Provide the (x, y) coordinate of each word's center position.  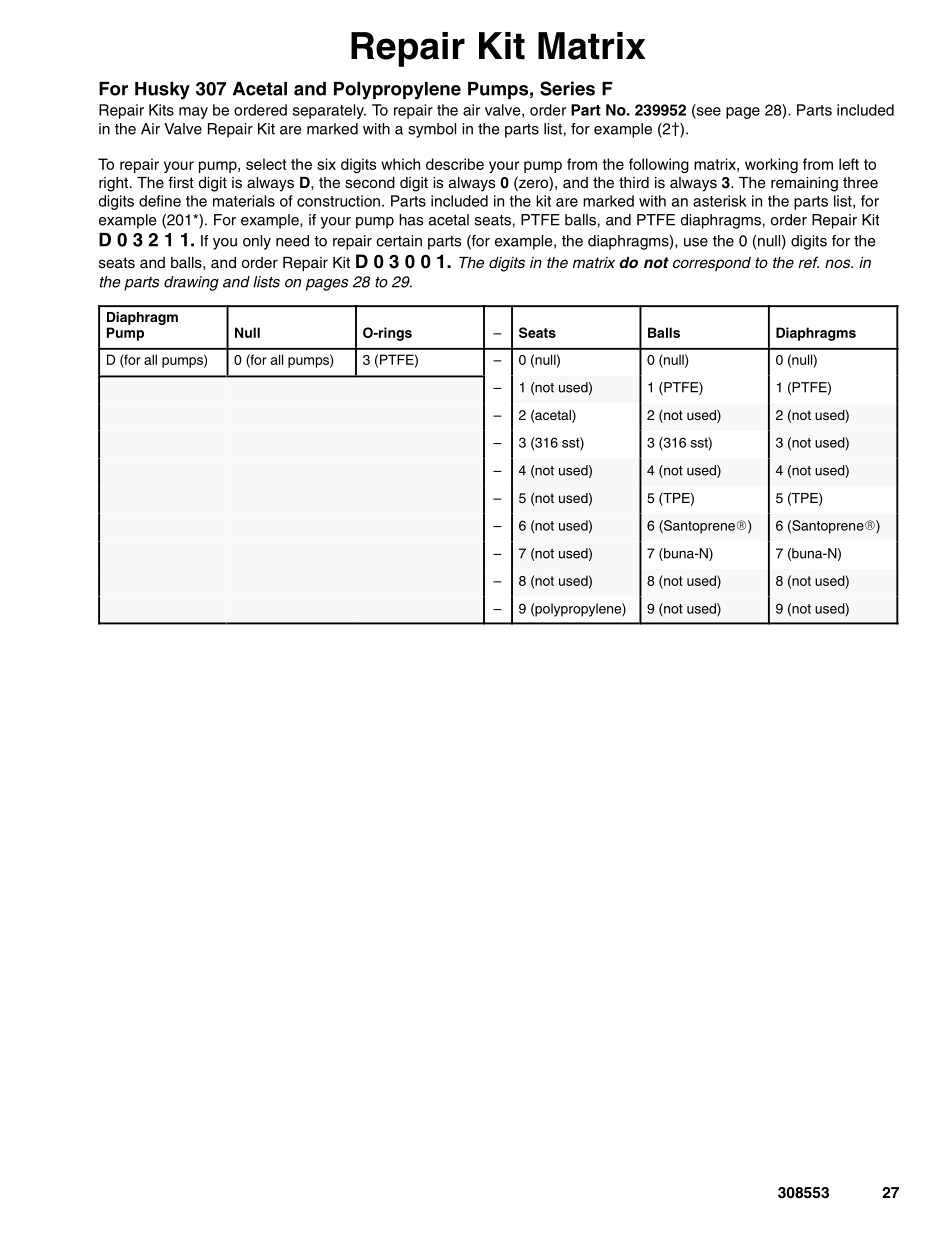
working (771, 165)
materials (244, 201)
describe (455, 164)
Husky (162, 91)
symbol (432, 130)
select (266, 164)
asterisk (720, 201)
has (411, 220)
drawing (191, 283)
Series (567, 88)
